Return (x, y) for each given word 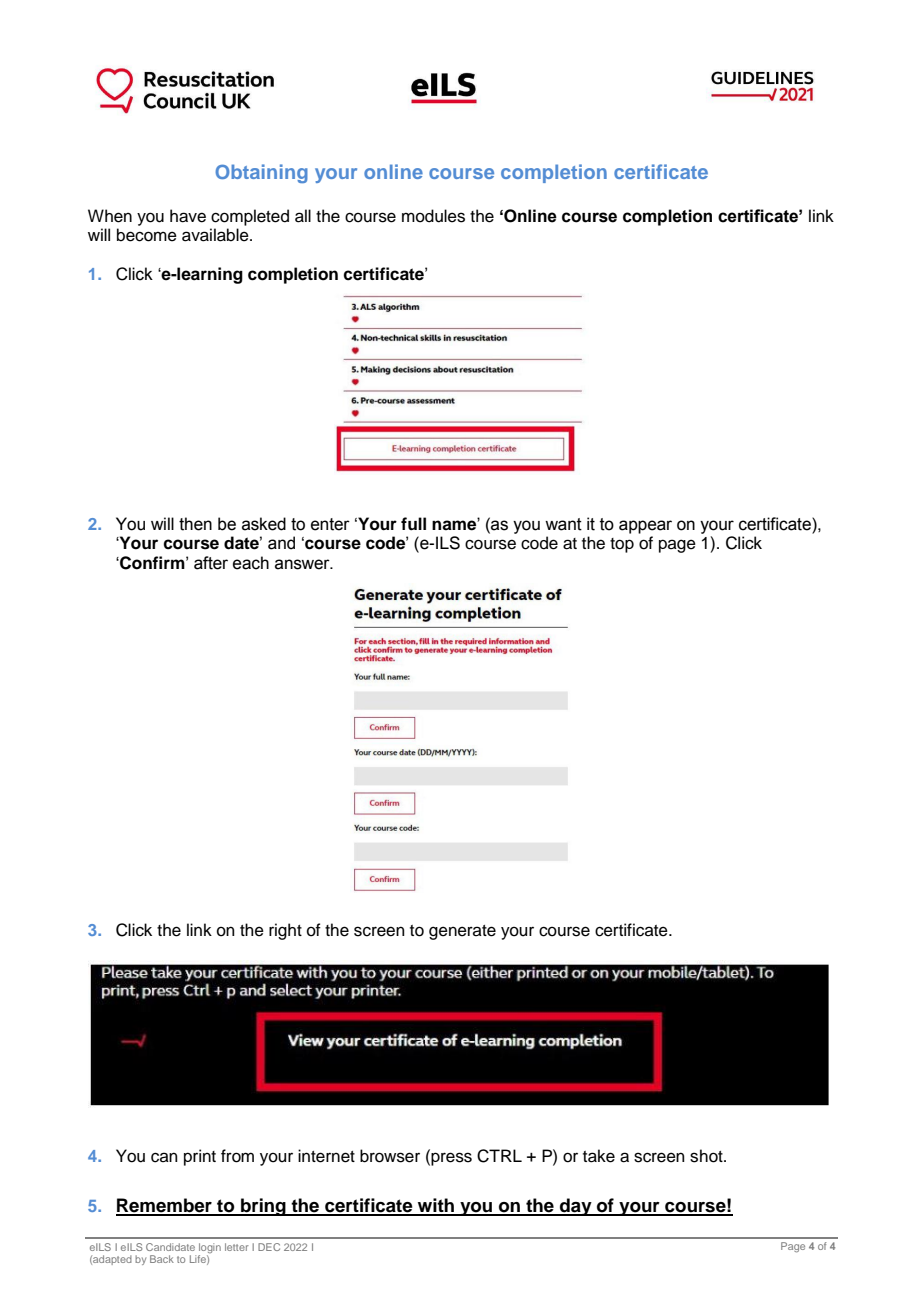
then (195, 524)
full (413, 524)
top (622, 545)
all (303, 216)
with (436, 1206)
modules (433, 216)
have (188, 216)
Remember (165, 1206)
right (285, 931)
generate (462, 932)
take (599, 1156)
